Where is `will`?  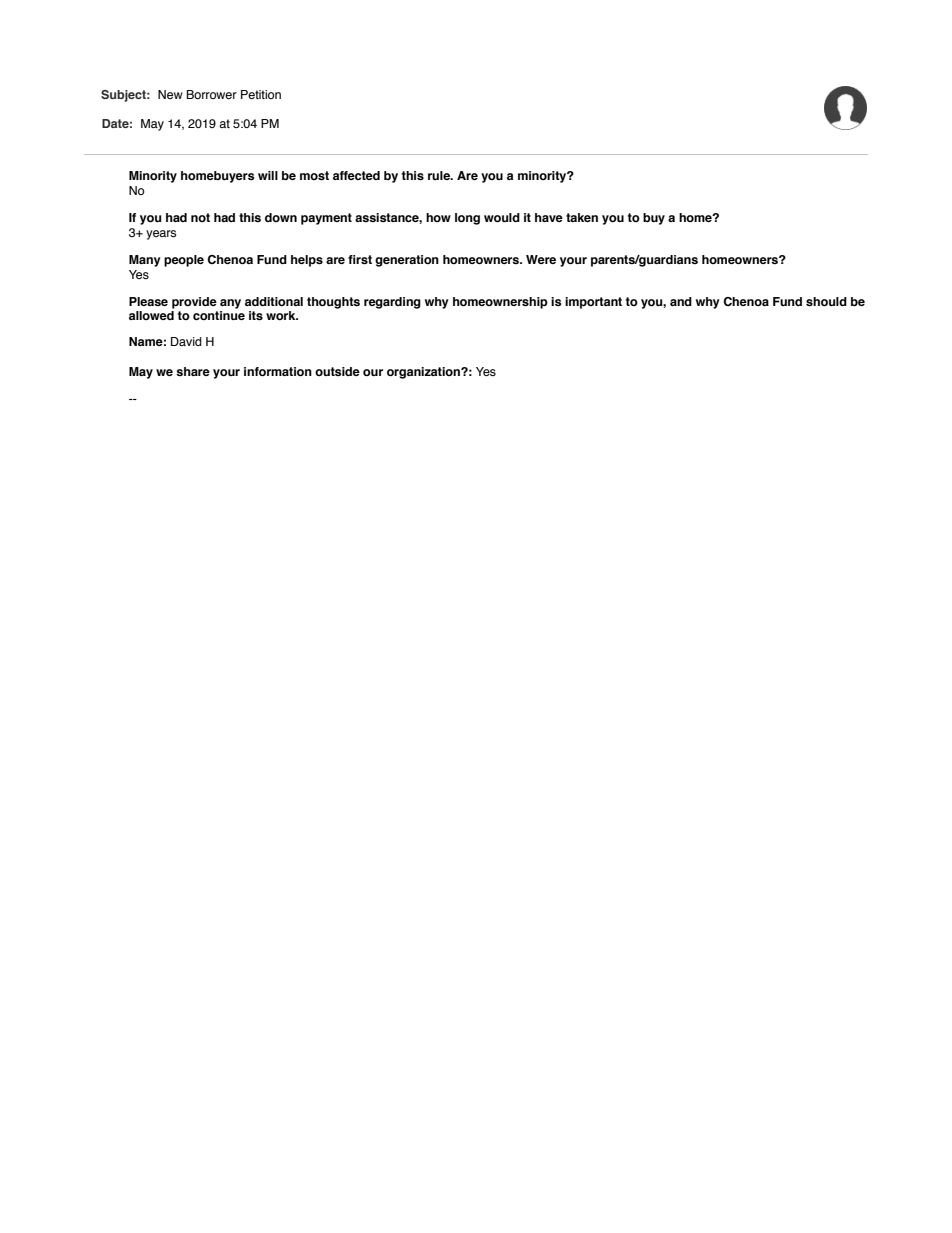 will is located at coordinates (268, 175).
